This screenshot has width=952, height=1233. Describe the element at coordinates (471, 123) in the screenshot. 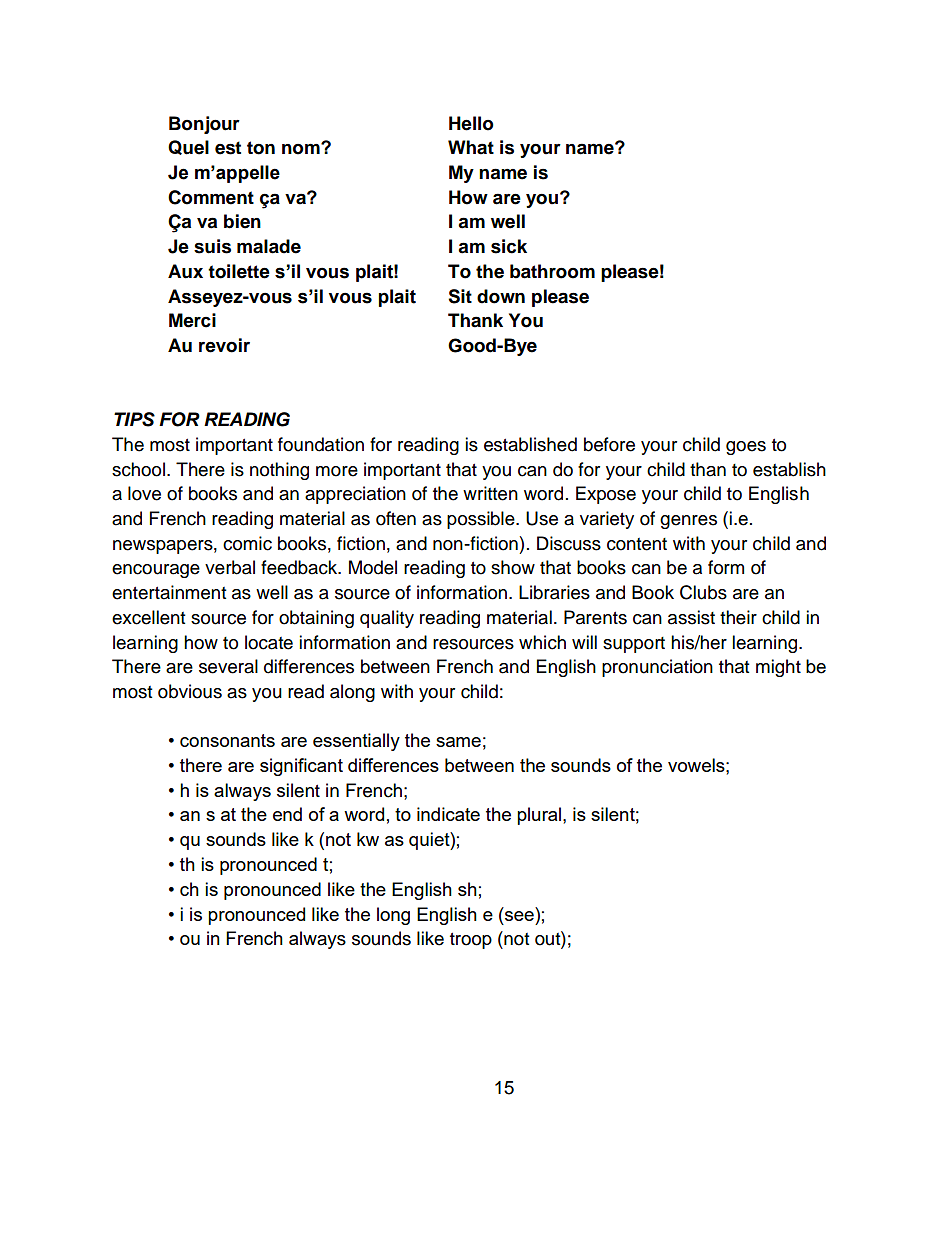

I see `Hello` at that location.
